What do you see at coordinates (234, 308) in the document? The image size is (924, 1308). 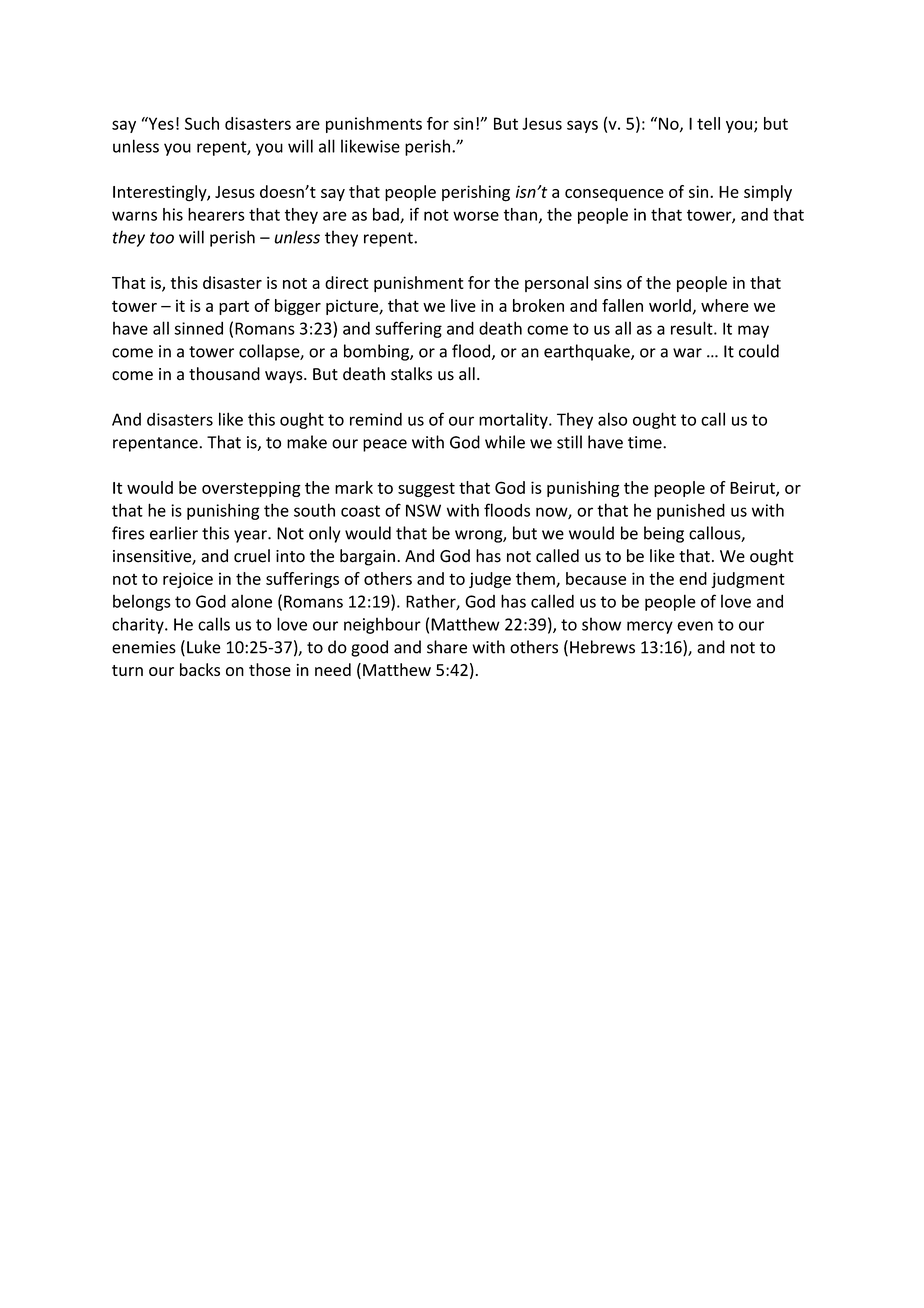 I see `part` at bounding box center [234, 308].
